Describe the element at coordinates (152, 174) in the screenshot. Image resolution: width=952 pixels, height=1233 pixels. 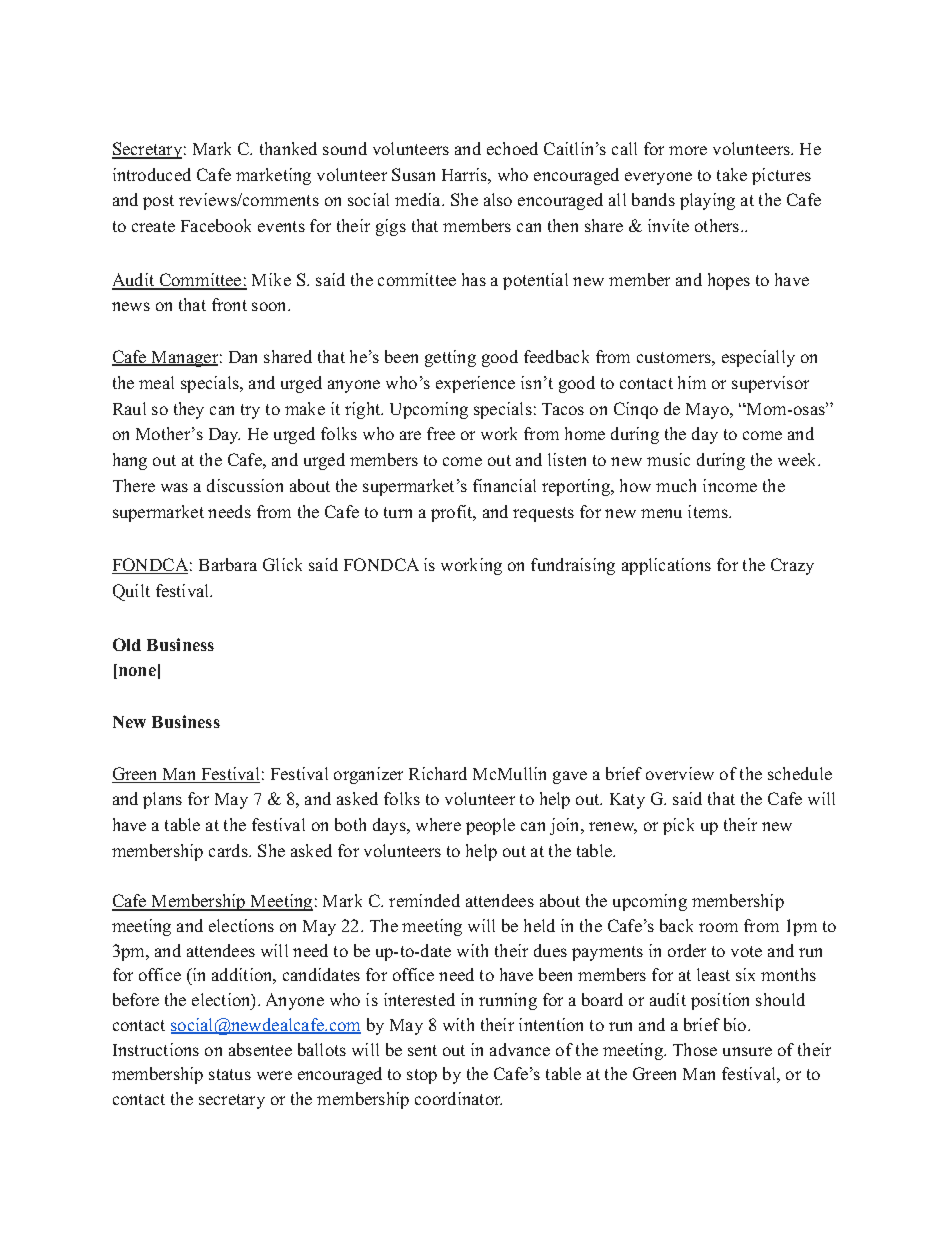
I see `introduced` at that location.
